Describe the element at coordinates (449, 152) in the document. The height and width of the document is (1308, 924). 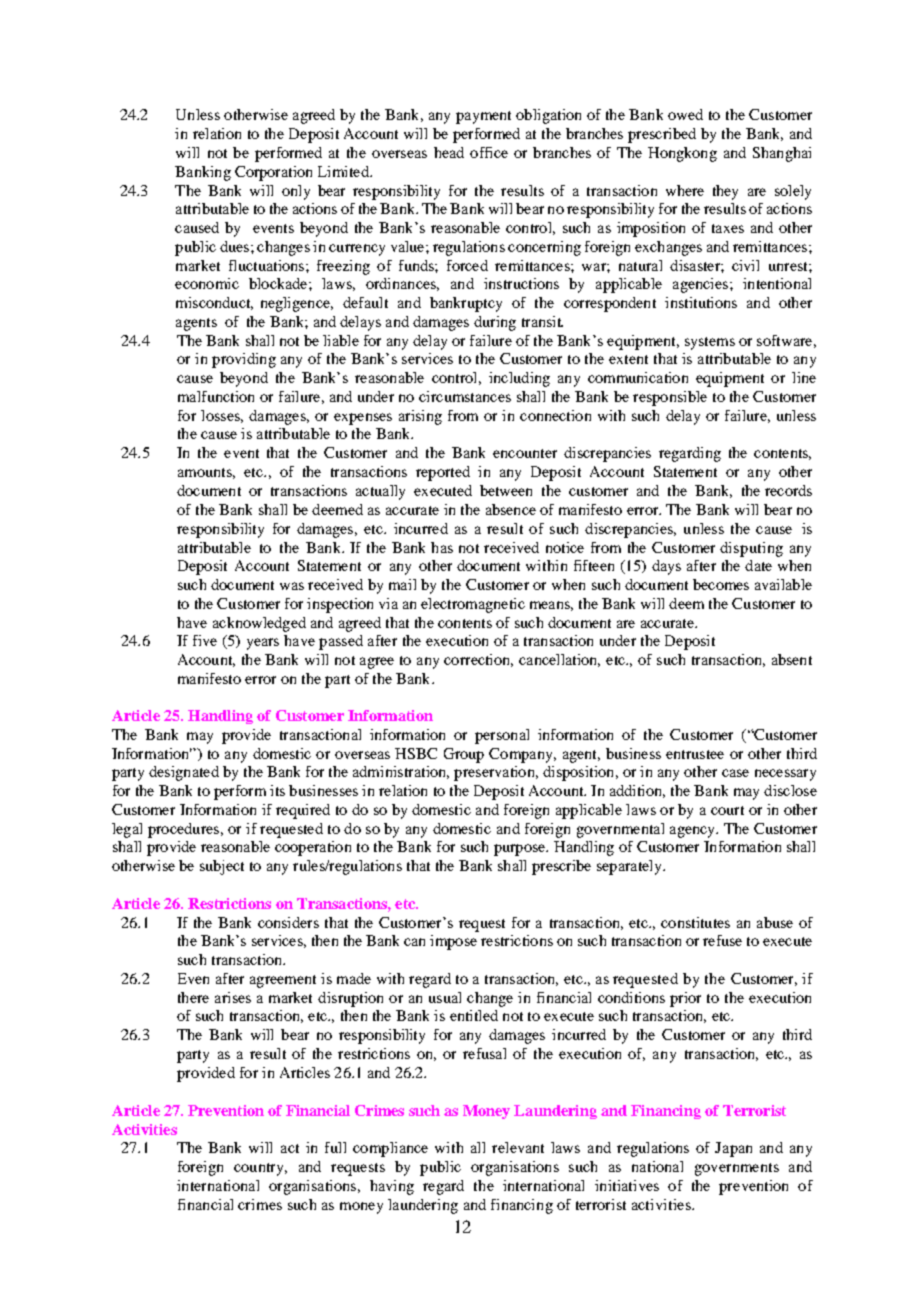
I see `head` at that location.
